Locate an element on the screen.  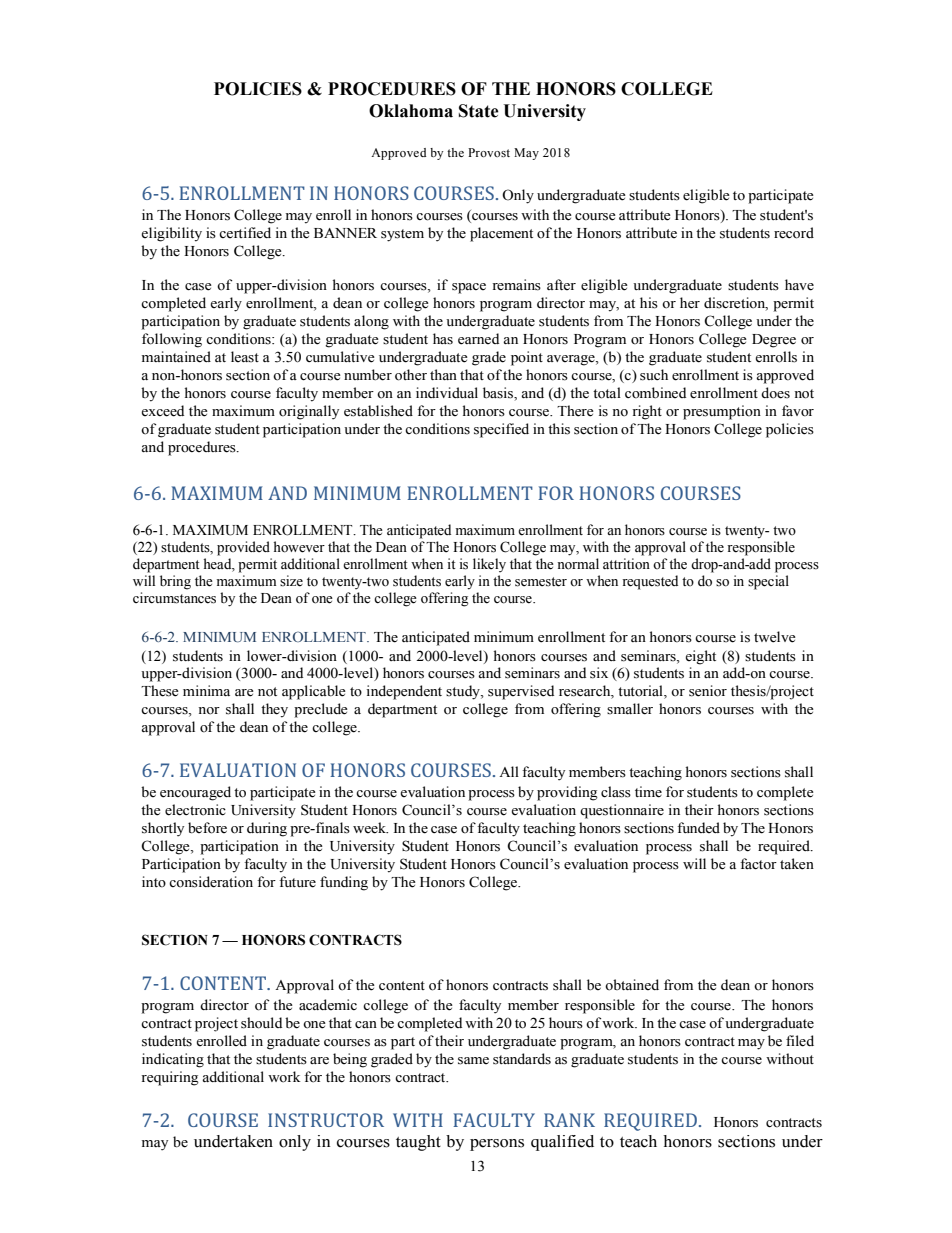
requiring is located at coordinates (170, 1078).
